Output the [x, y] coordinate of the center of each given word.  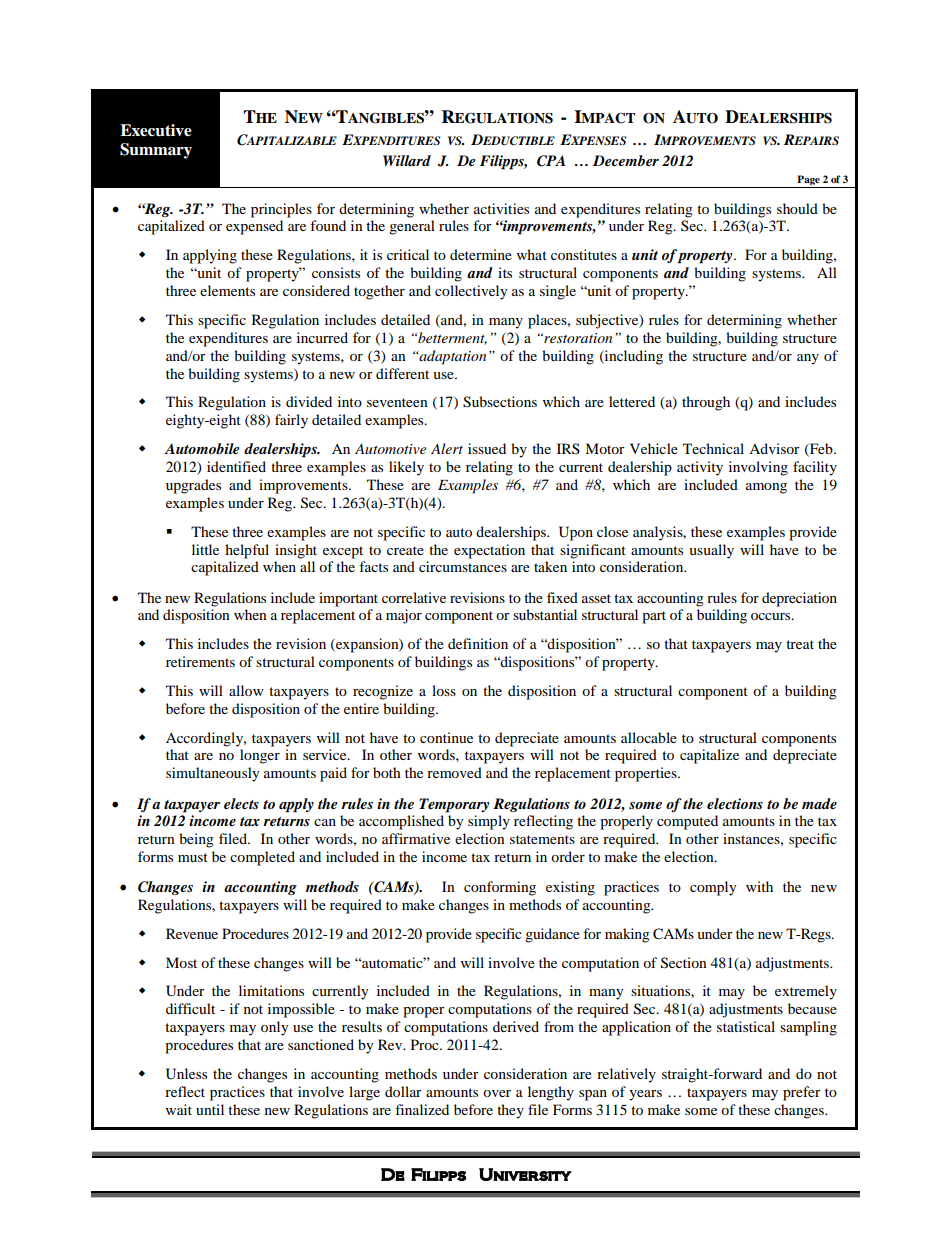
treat [800, 644]
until [210, 1109]
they [510, 1111]
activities [501, 208]
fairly [291, 421]
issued [487, 448]
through [706, 403]
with [759, 886]
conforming [500, 888]
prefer [802, 1093]
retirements [200, 661]
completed [262, 858]
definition [478, 643]
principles [281, 210]
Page [808, 180]
